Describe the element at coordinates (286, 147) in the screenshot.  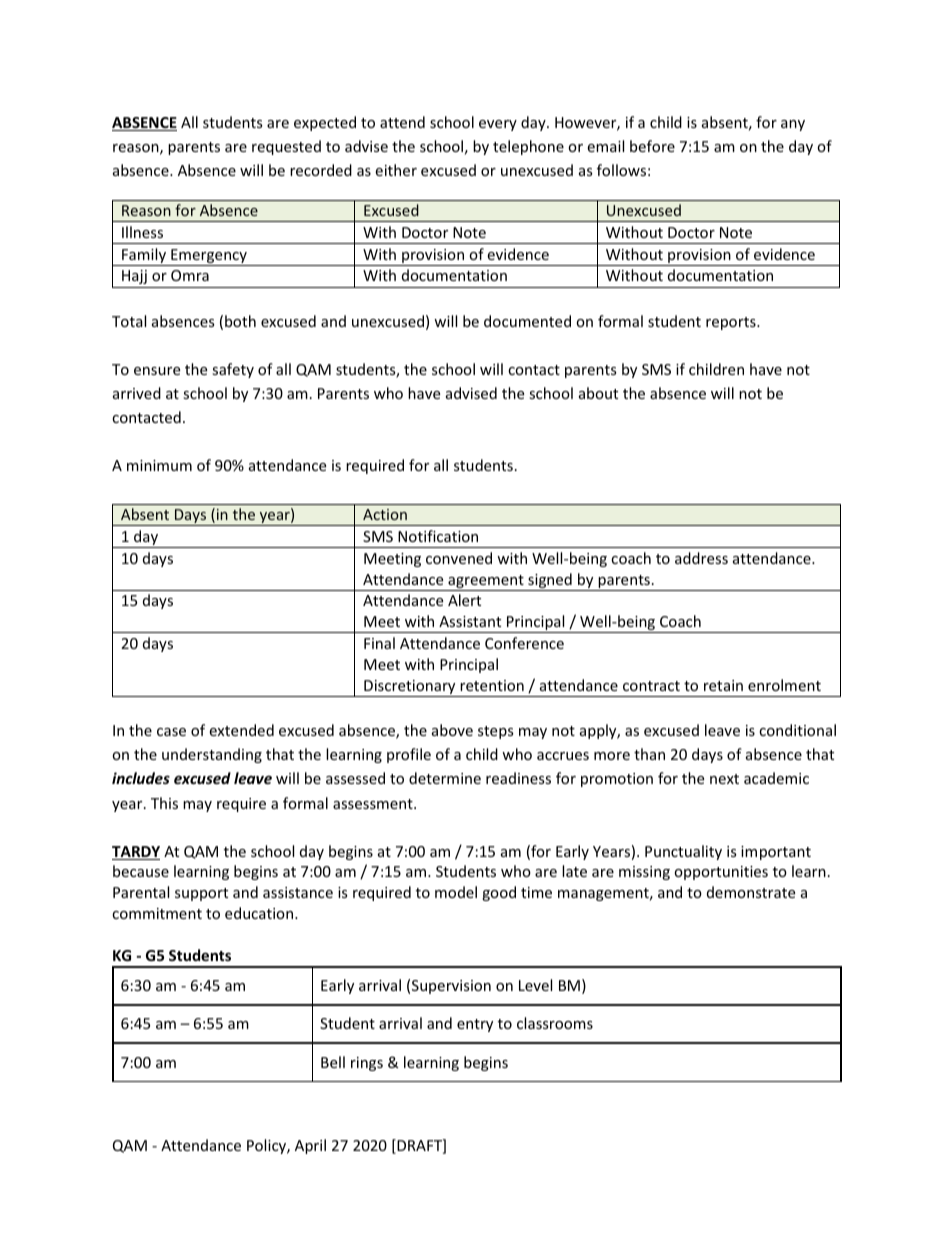
I see `requested` at that location.
